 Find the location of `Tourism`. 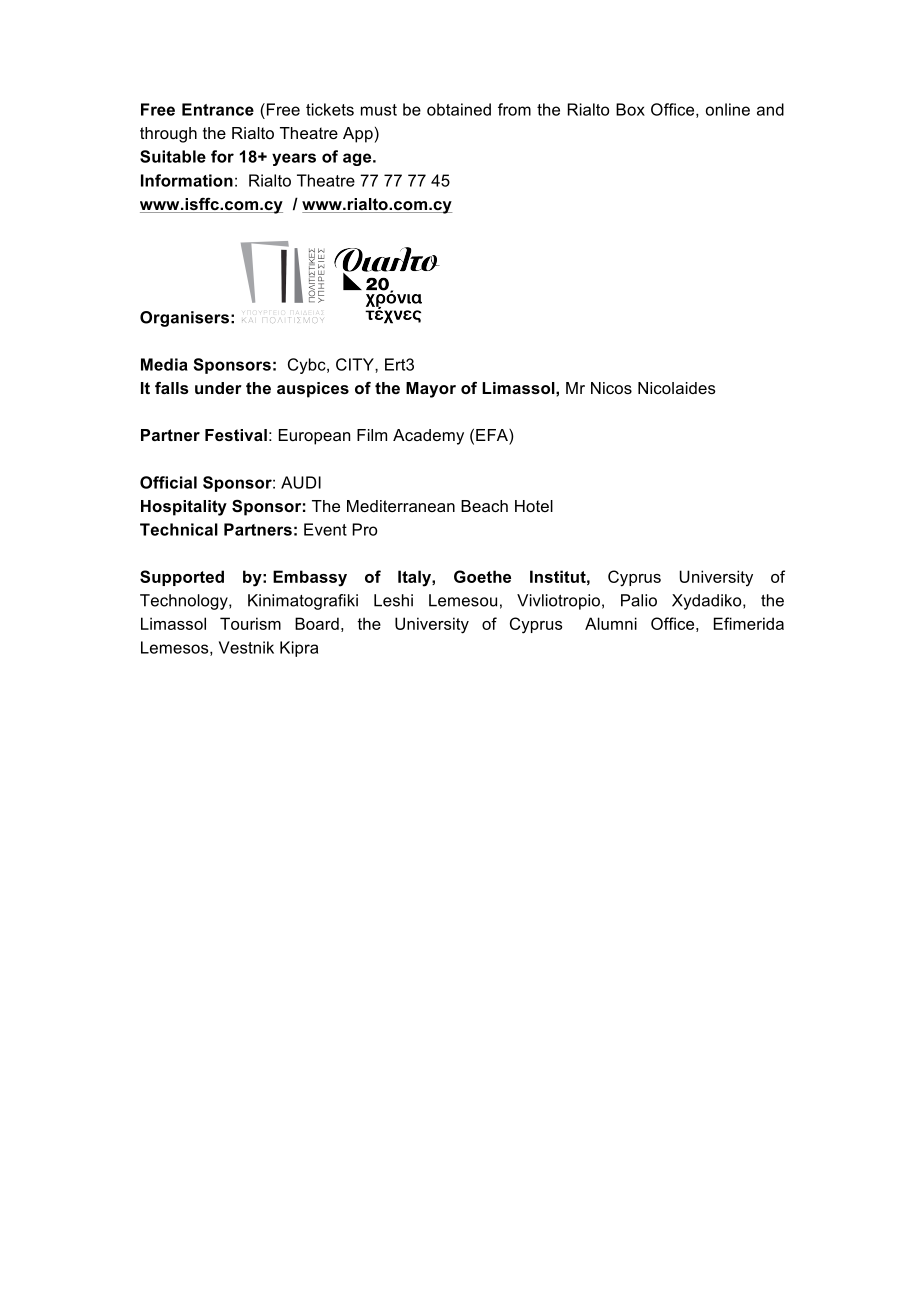

Tourism is located at coordinates (250, 623).
